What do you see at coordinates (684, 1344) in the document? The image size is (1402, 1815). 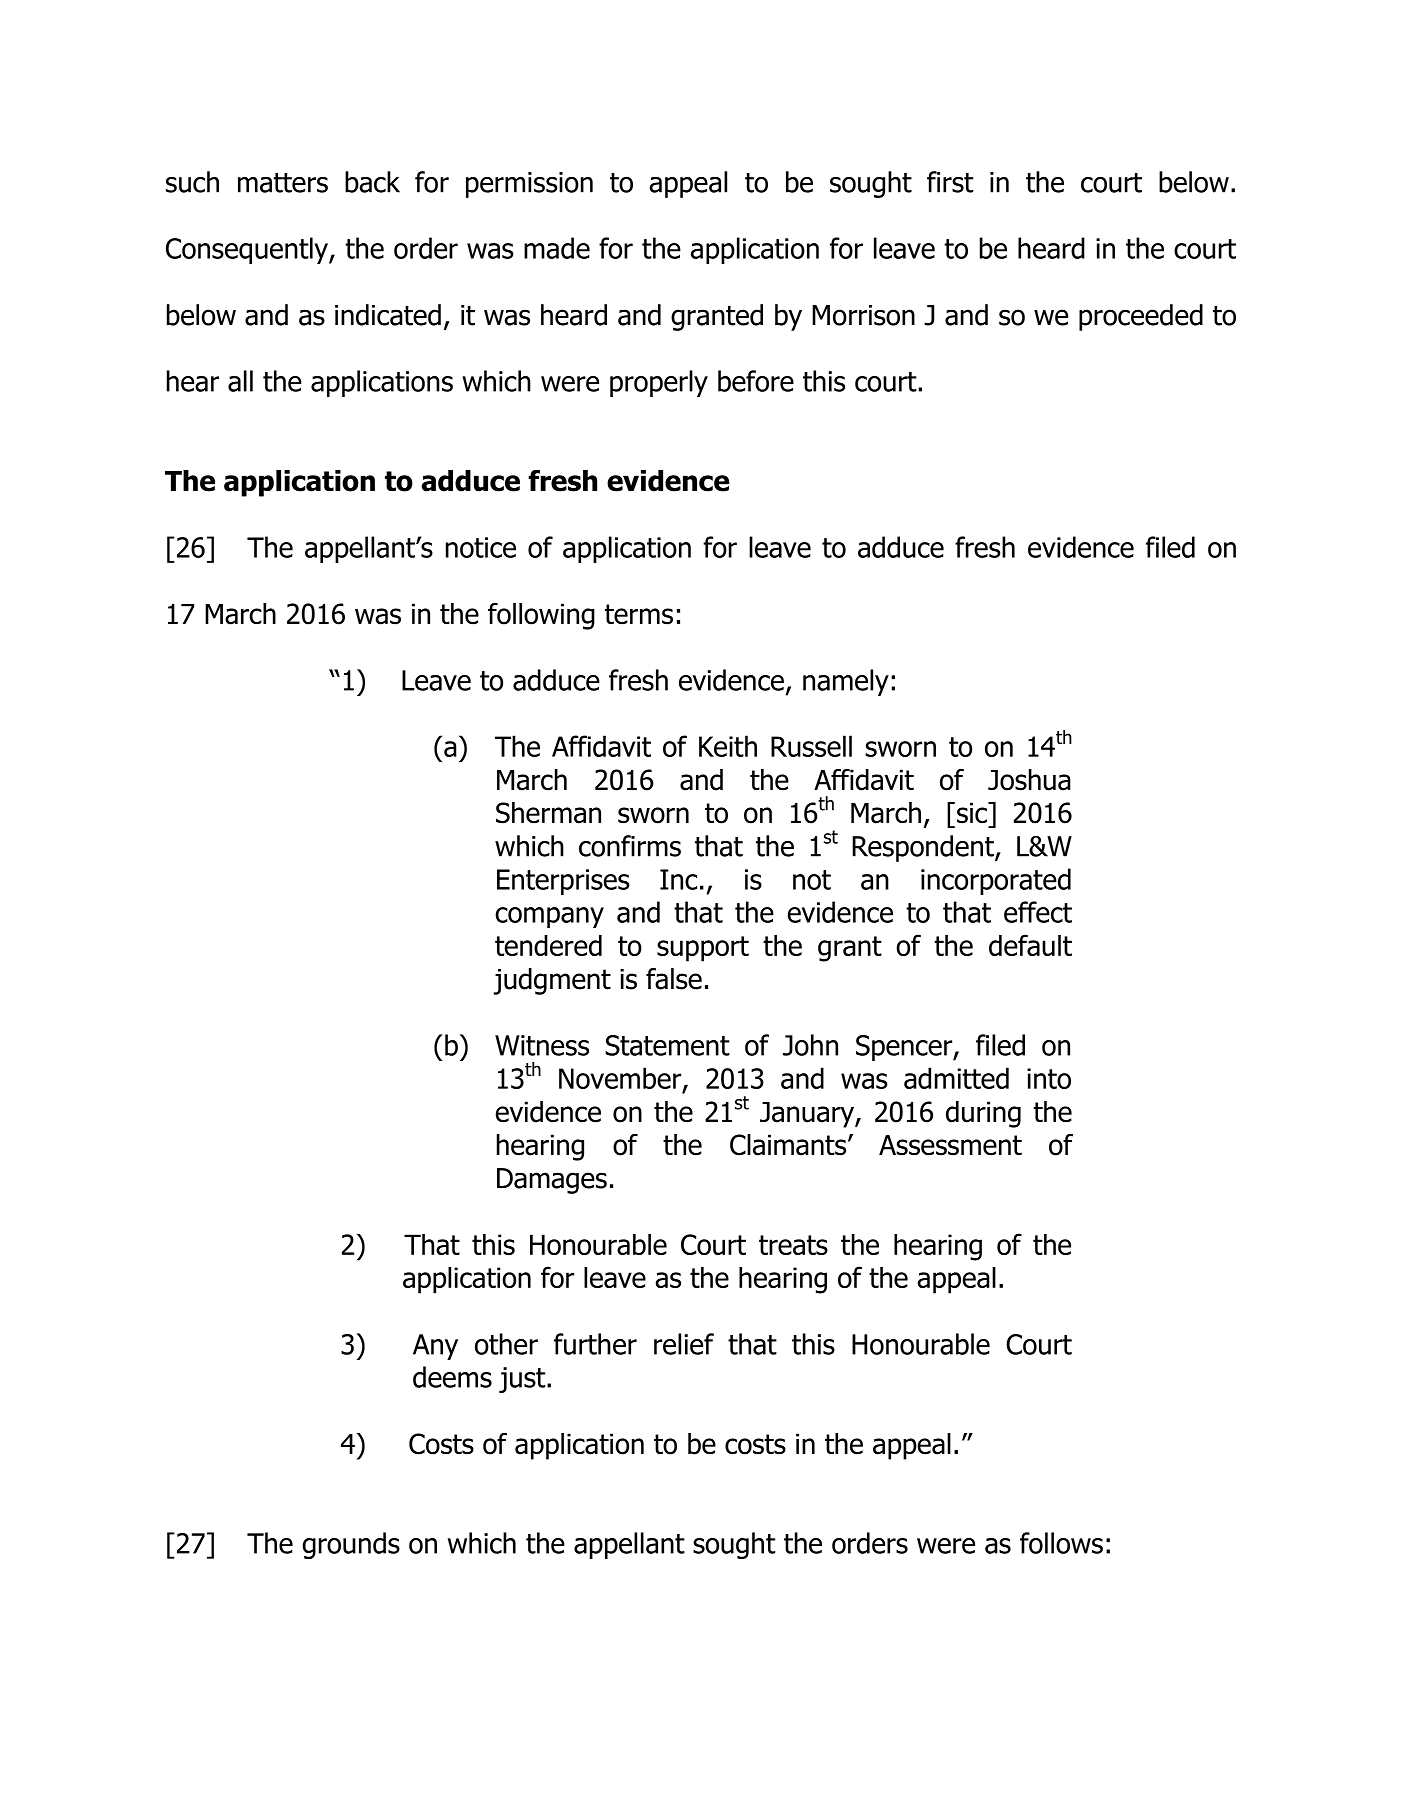 I see `relief` at bounding box center [684, 1344].
